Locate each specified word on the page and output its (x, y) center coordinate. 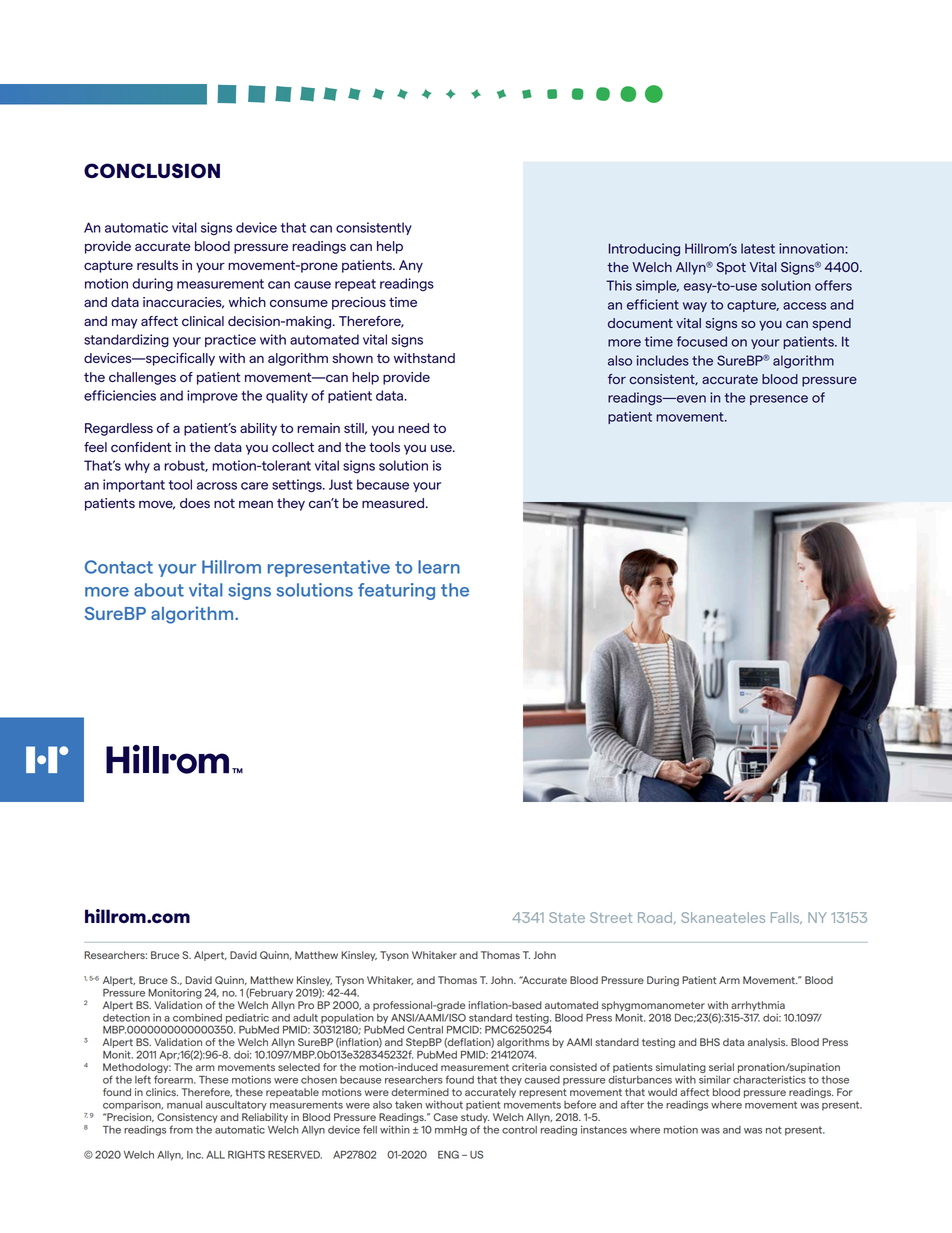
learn (439, 567)
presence (779, 400)
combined (197, 1017)
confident (141, 447)
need (413, 428)
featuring (396, 591)
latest (758, 248)
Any (411, 266)
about (159, 590)
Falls (786, 918)
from (181, 1129)
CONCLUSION (152, 170)
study (475, 1118)
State (567, 917)
